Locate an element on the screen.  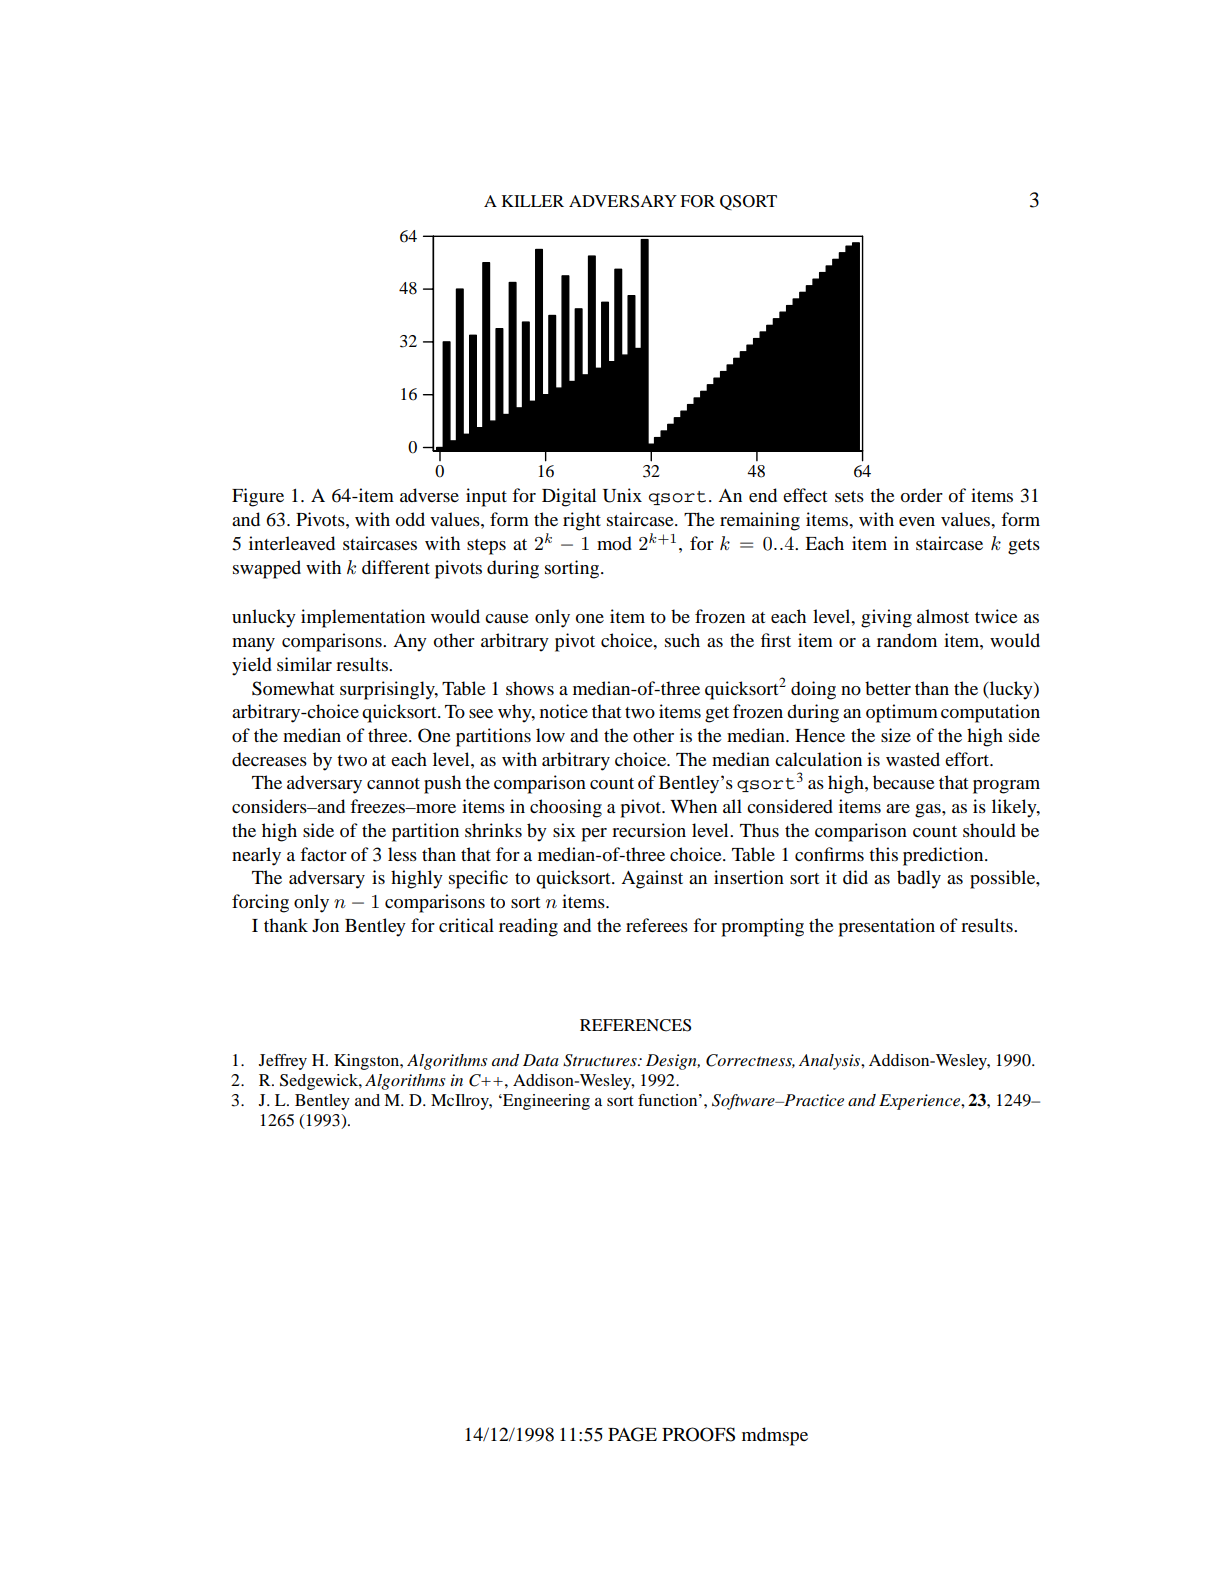
recursion is located at coordinates (649, 830).
